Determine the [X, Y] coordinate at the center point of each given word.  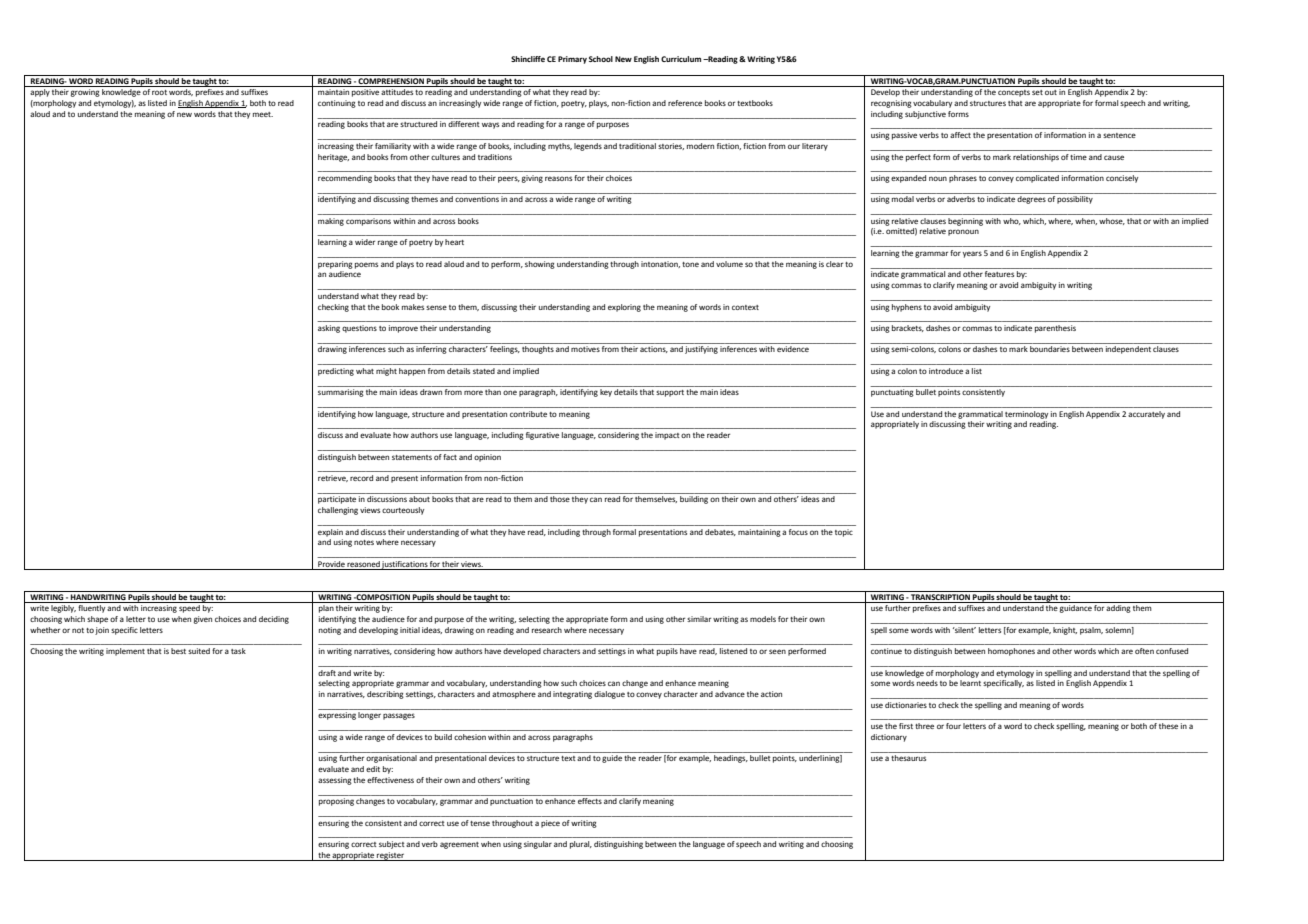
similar [699, 619]
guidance [1076, 609]
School [601, 59]
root [159, 92]
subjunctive [925, 115]
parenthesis [1055, 329]
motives [585, 349]
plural [581, 845]
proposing [336, 802]
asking [329, 329]
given [203, 620]
